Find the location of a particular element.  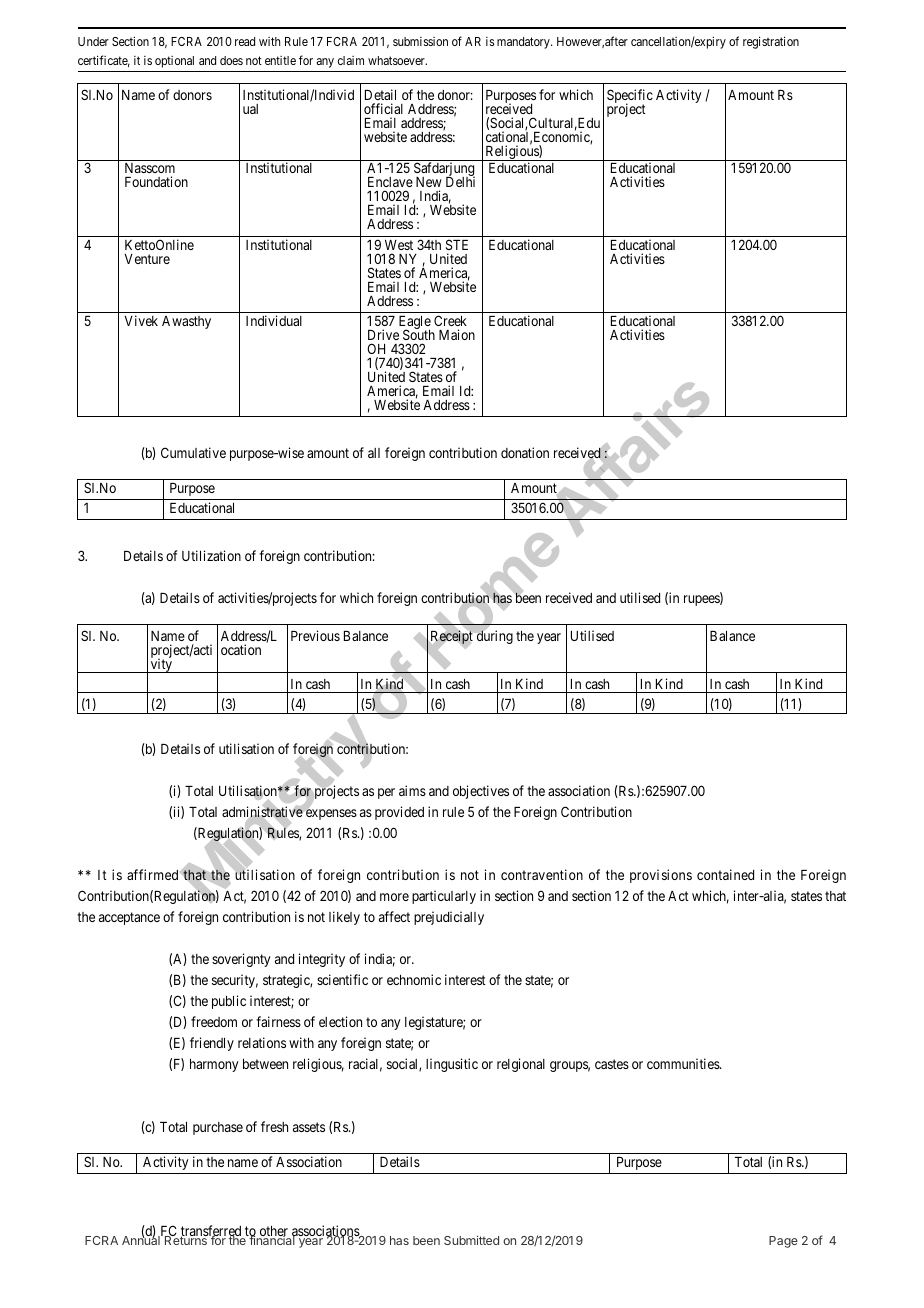

transferred is located at coordinates (212, 1232).
